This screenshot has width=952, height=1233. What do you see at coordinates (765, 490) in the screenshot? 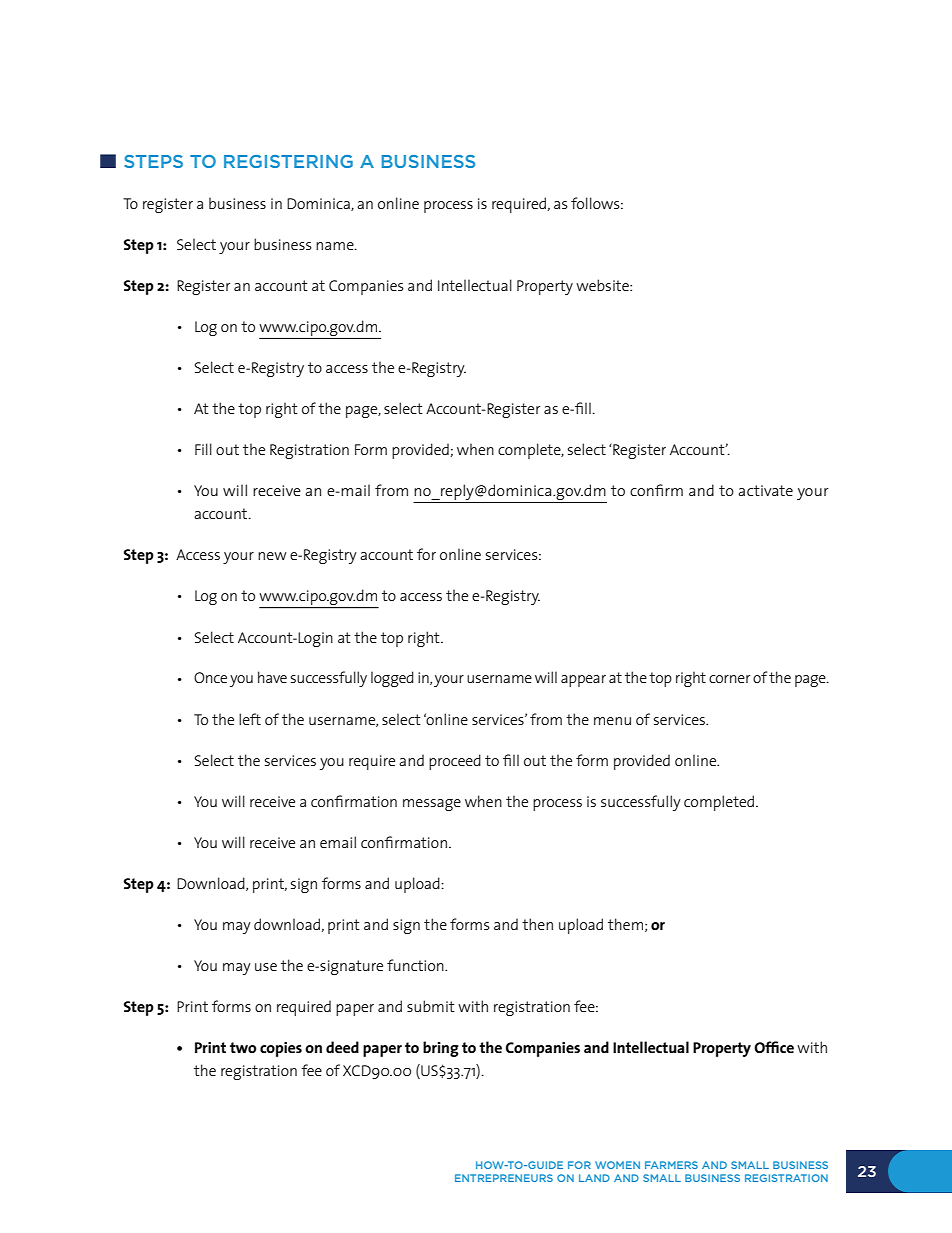
I see `activate` at bounding box center [765, 490].
